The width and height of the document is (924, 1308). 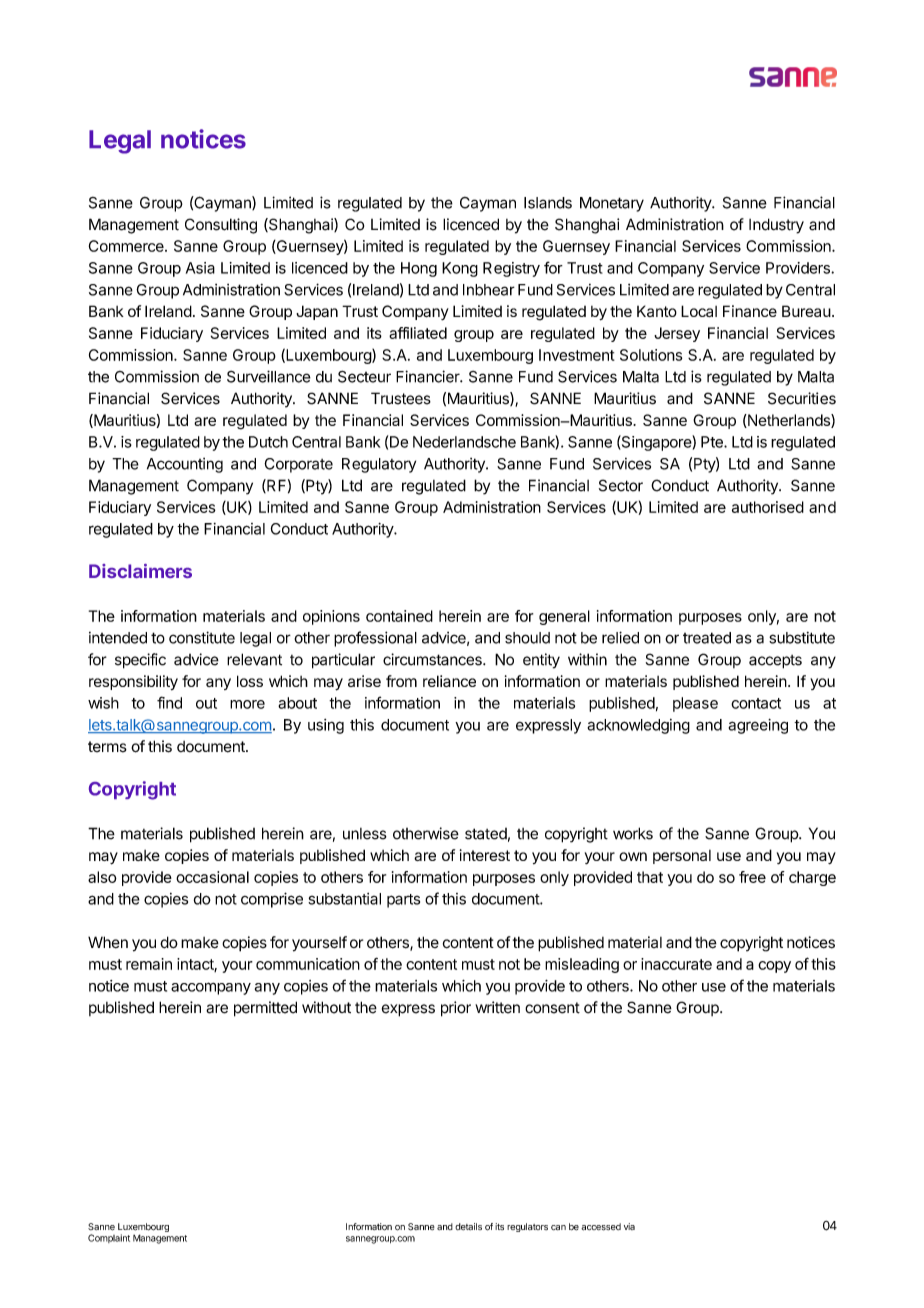 What do you see at coordinates (449, 681) in the document?
I see `reliance` at bounding box center [449, 681].
